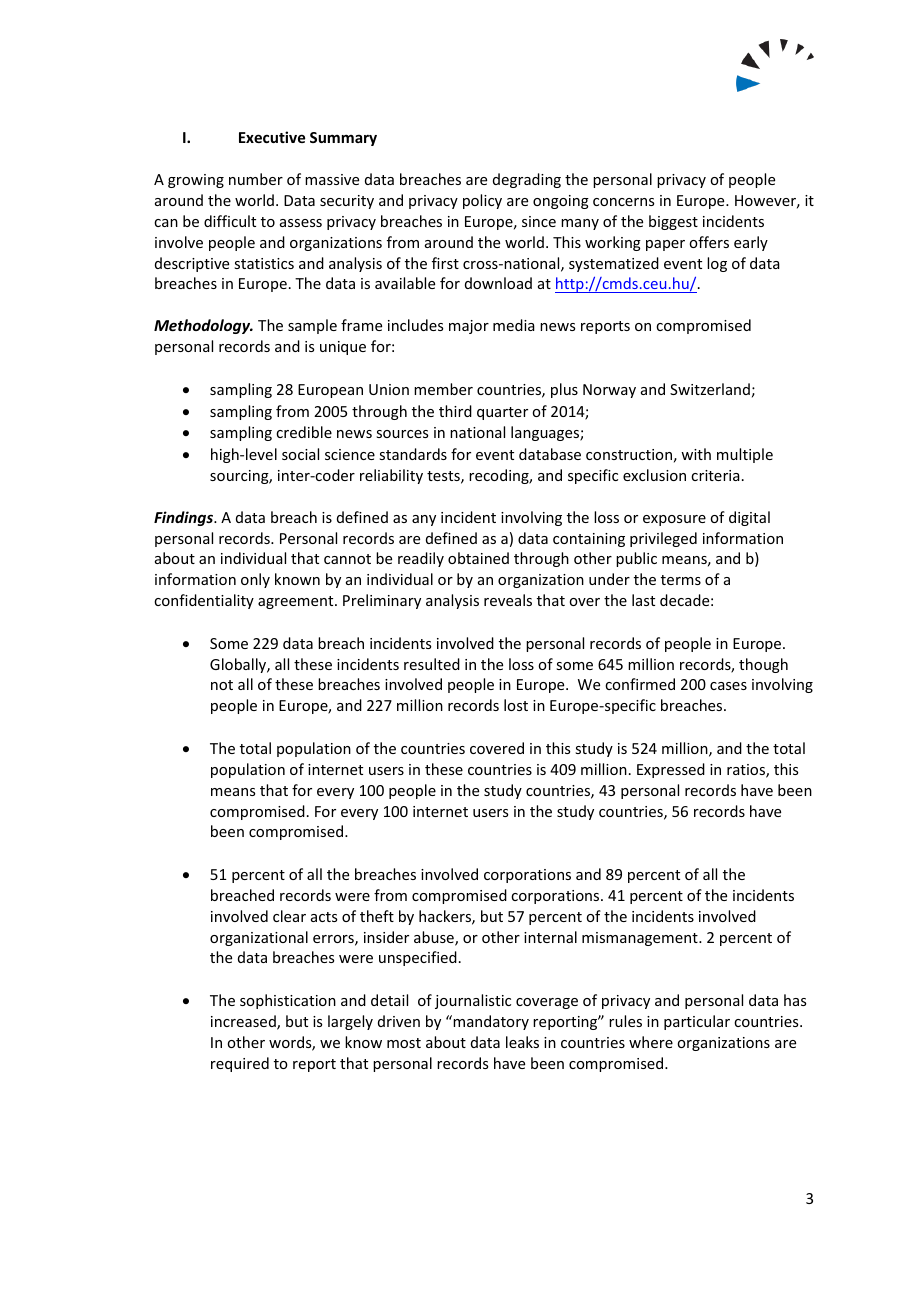  I want to click on clear, so click(289, 916).
